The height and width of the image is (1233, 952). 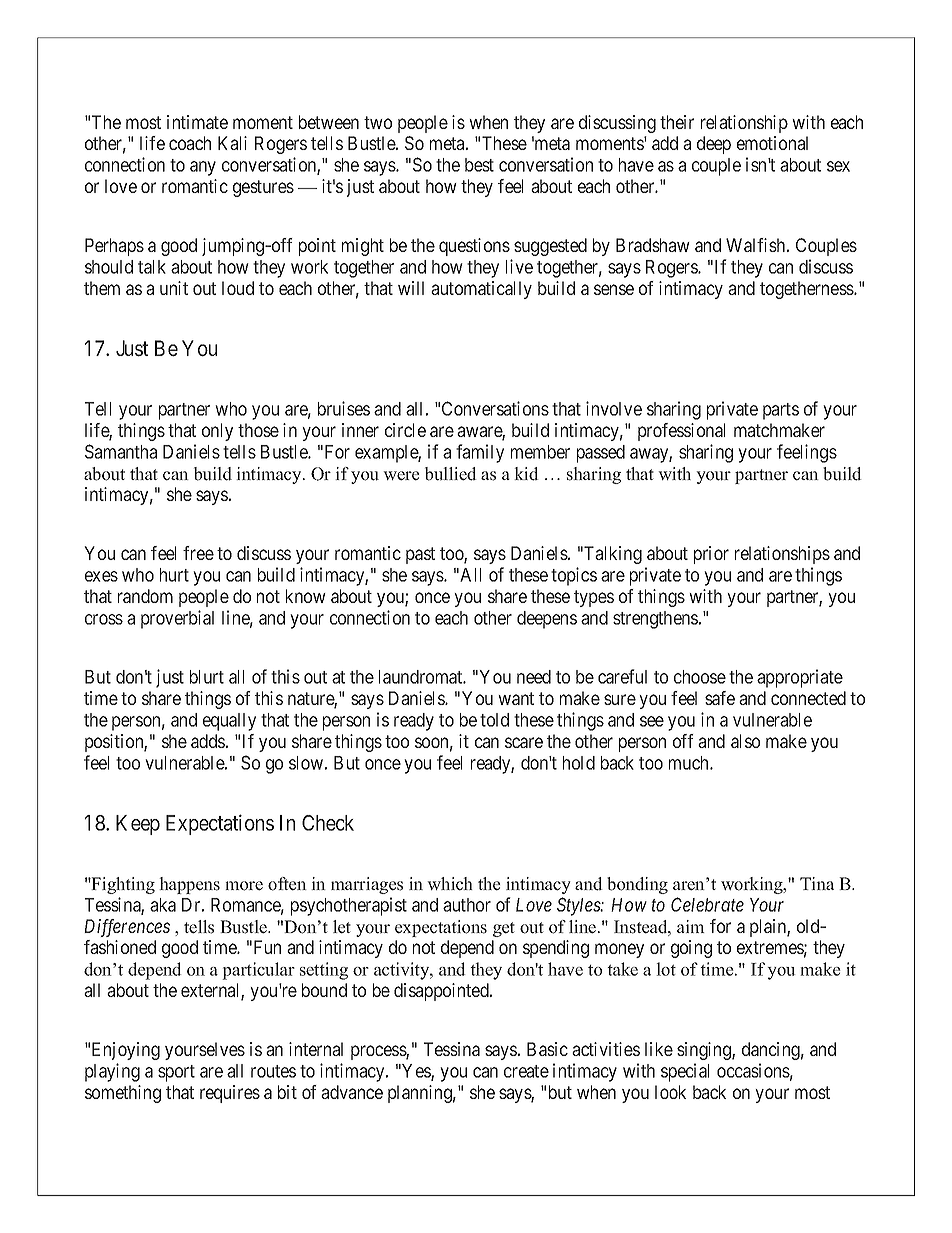 I want to click on scare, so click(x=524, y=742).
